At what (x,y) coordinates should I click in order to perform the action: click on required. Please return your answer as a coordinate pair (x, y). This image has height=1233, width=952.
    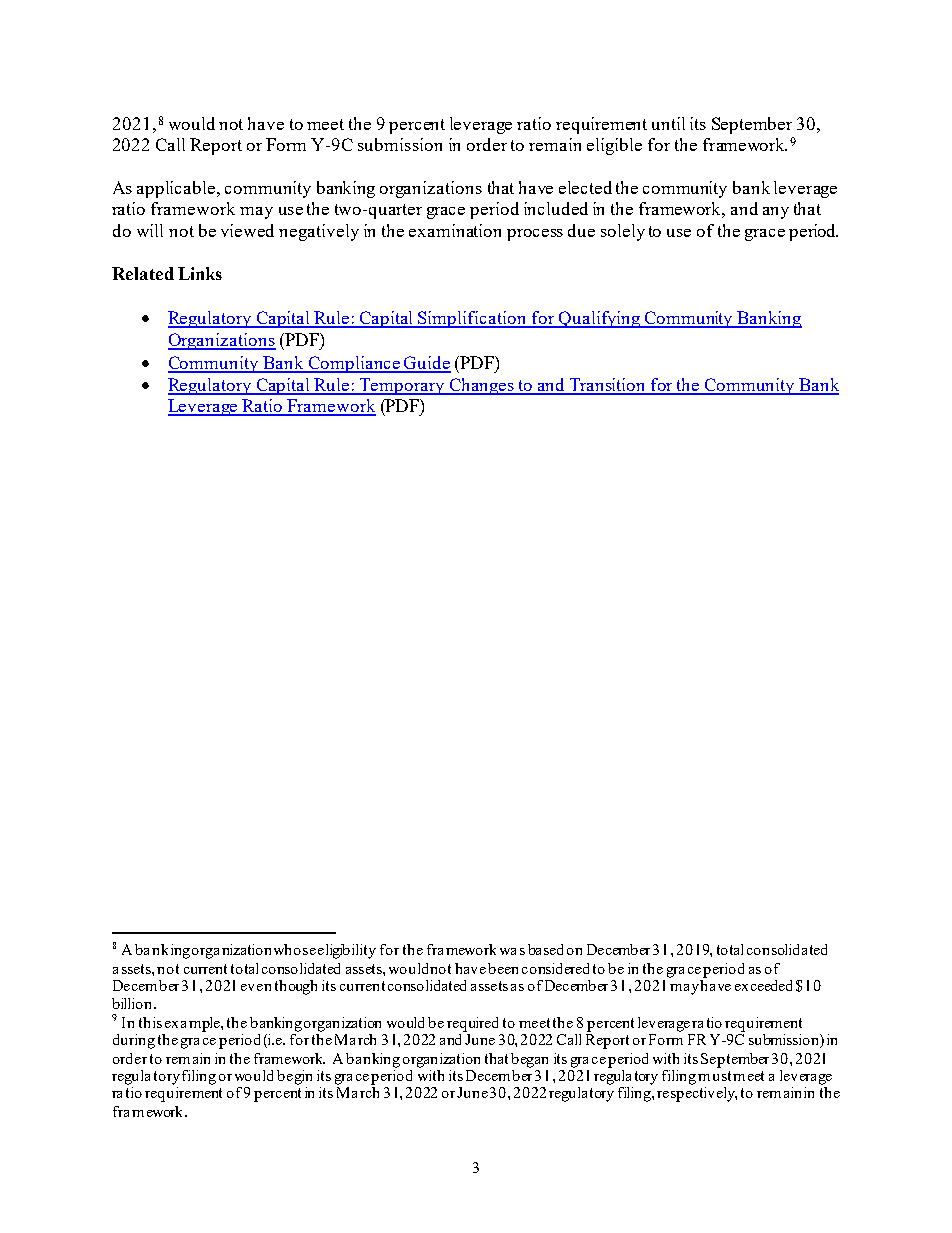
    Looking at the image, I should click on (472, 1024).
